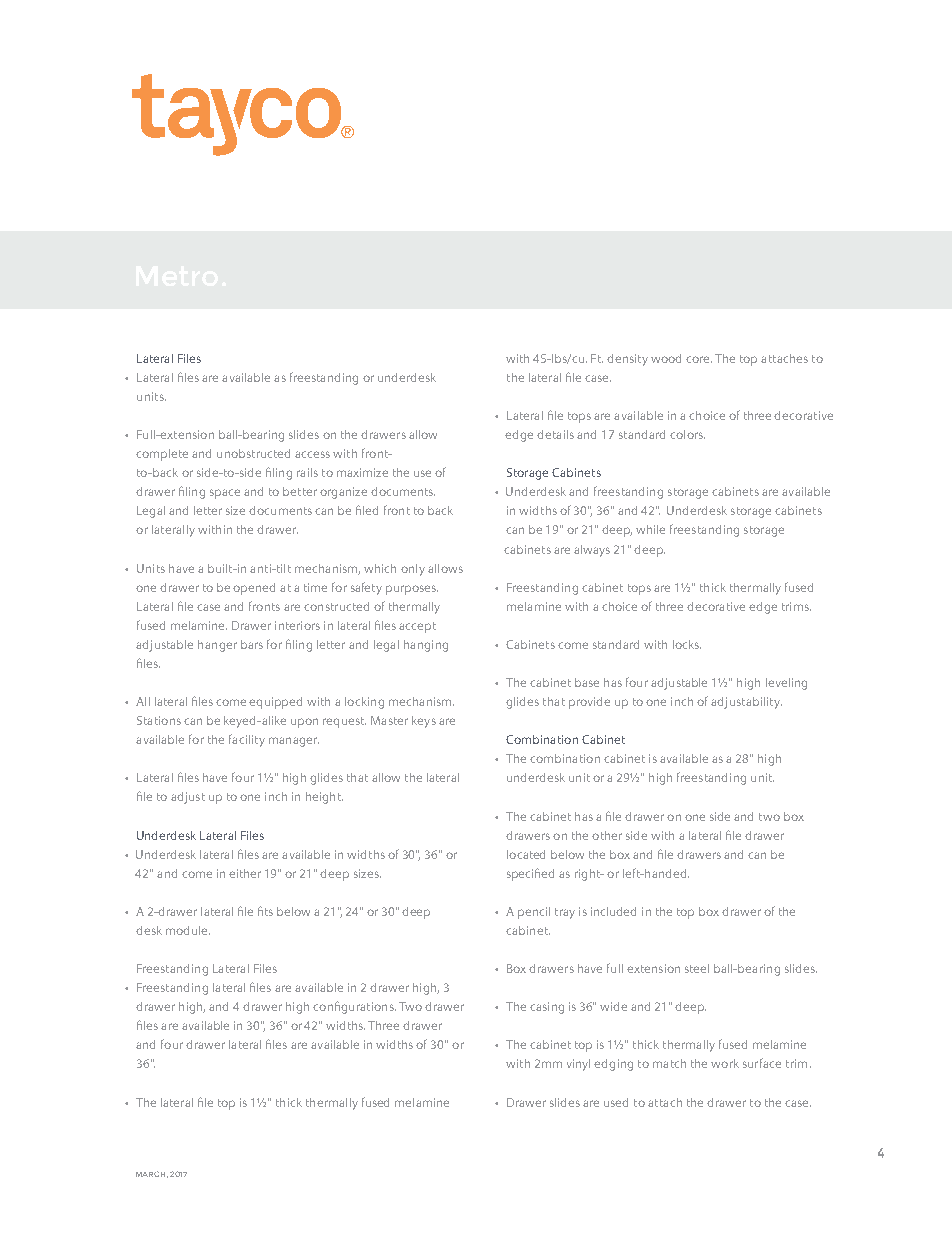 The height and width of the screenshot is (1233, 952). Describe the element at coordinates (354, 1007) in the screenshot. I see `configurations` at that location.
